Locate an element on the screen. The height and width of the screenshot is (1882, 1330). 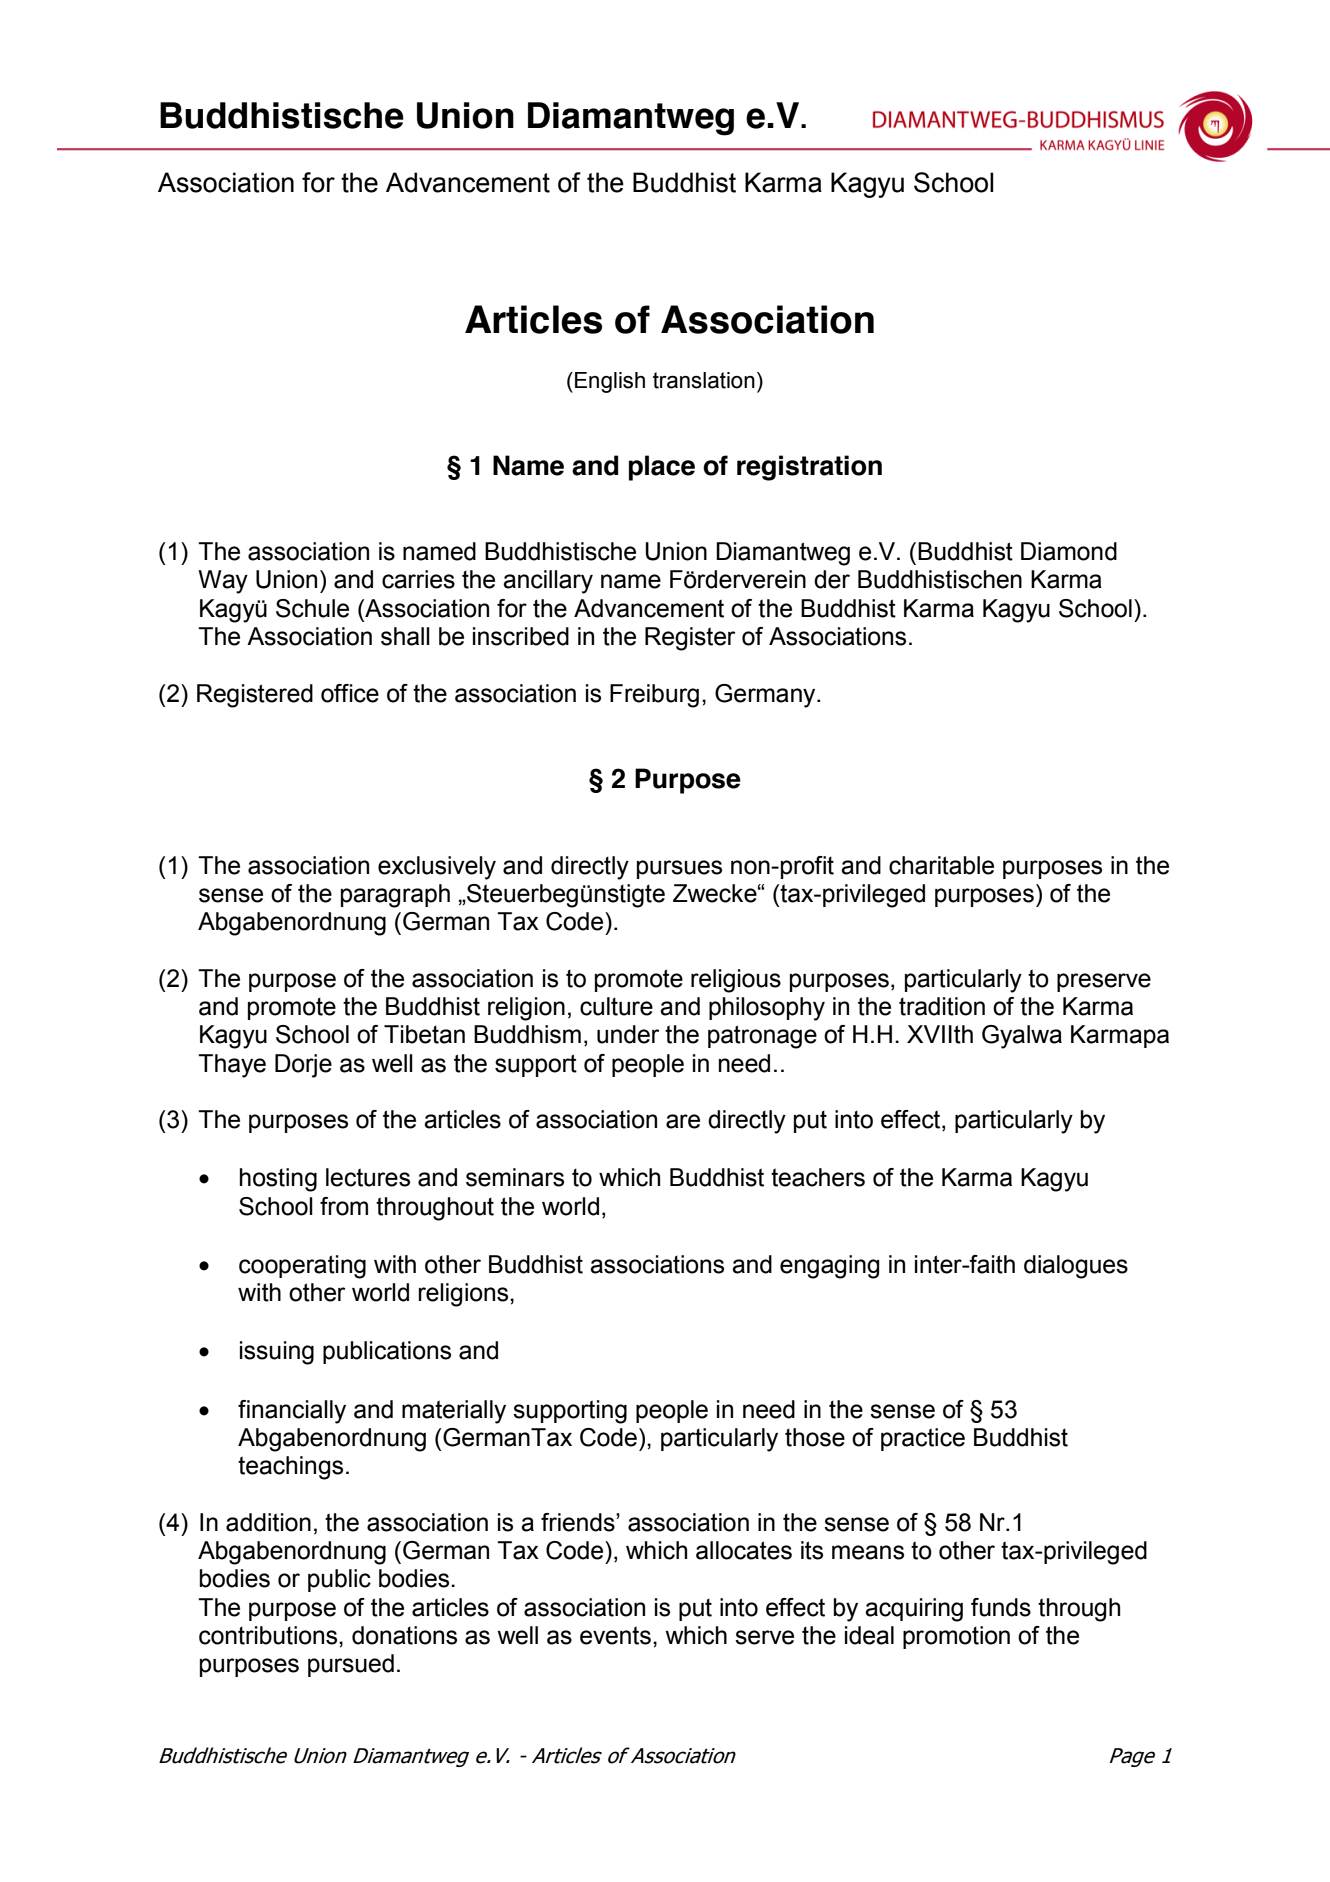
charitable is located at coordinates (941, 865).
